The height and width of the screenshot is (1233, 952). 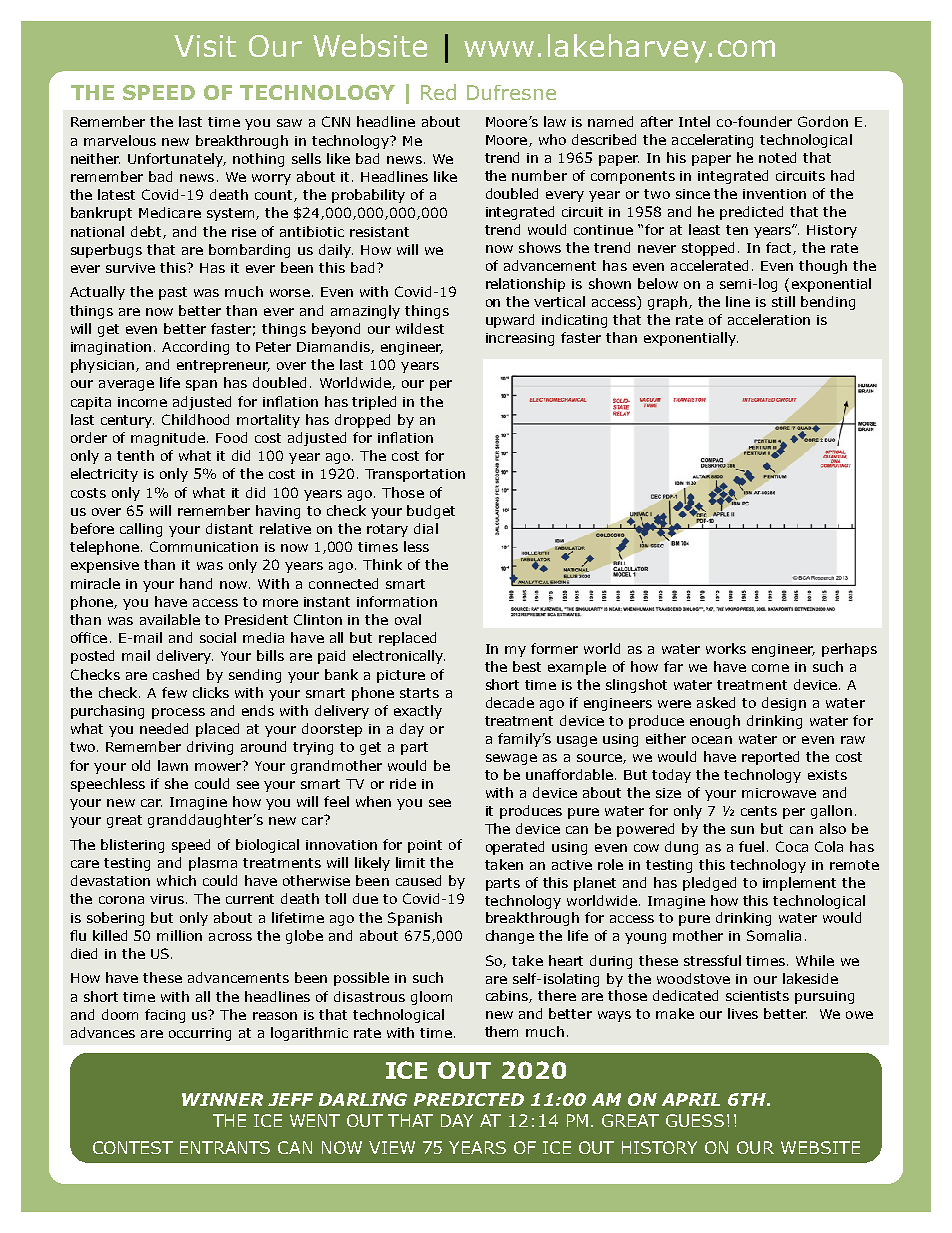 What do you see at coordinates (695, 1120) in the screenshot?
I see `GUESS` at bounding box center [695, 1120].
